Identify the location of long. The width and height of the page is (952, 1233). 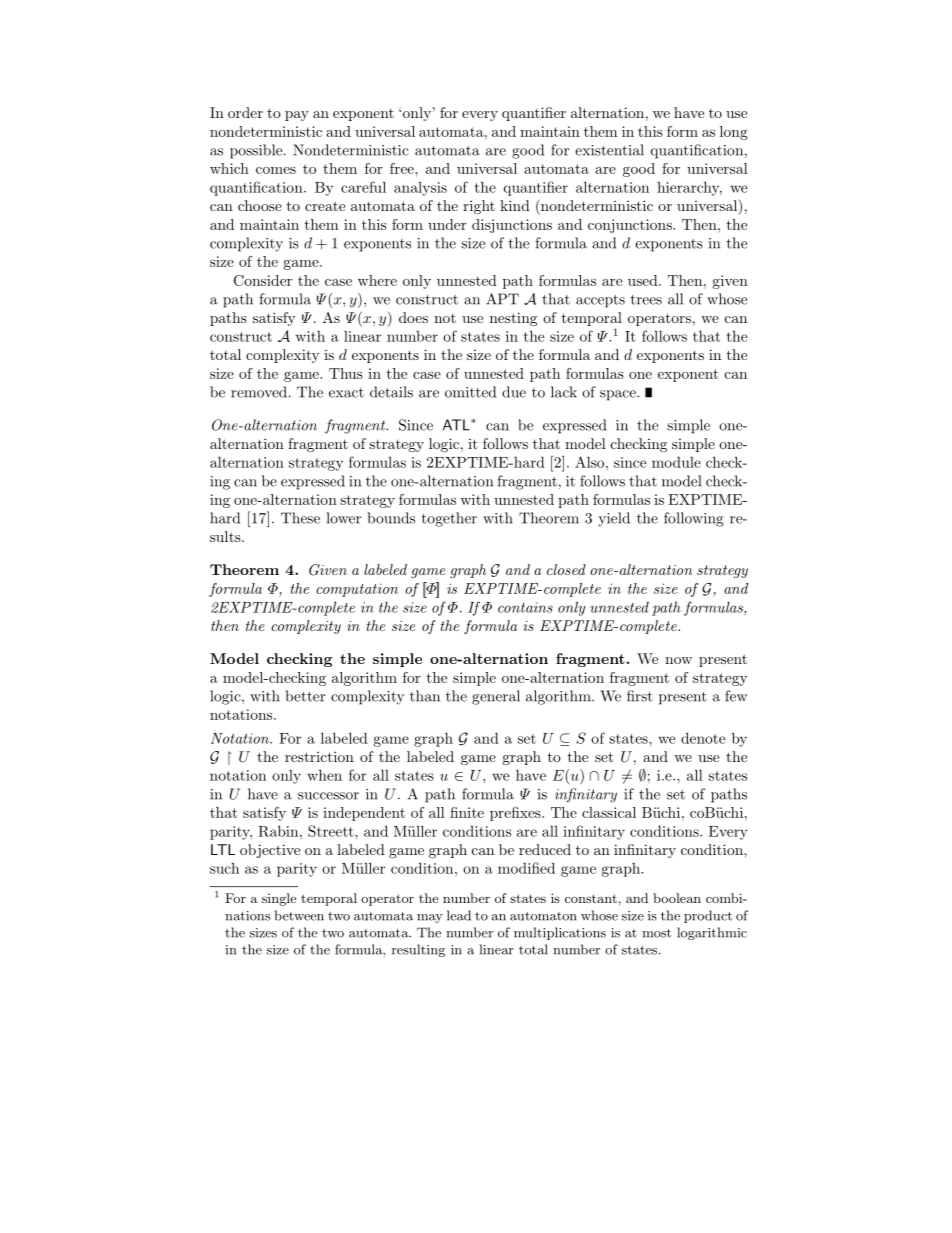
(734, 133).
